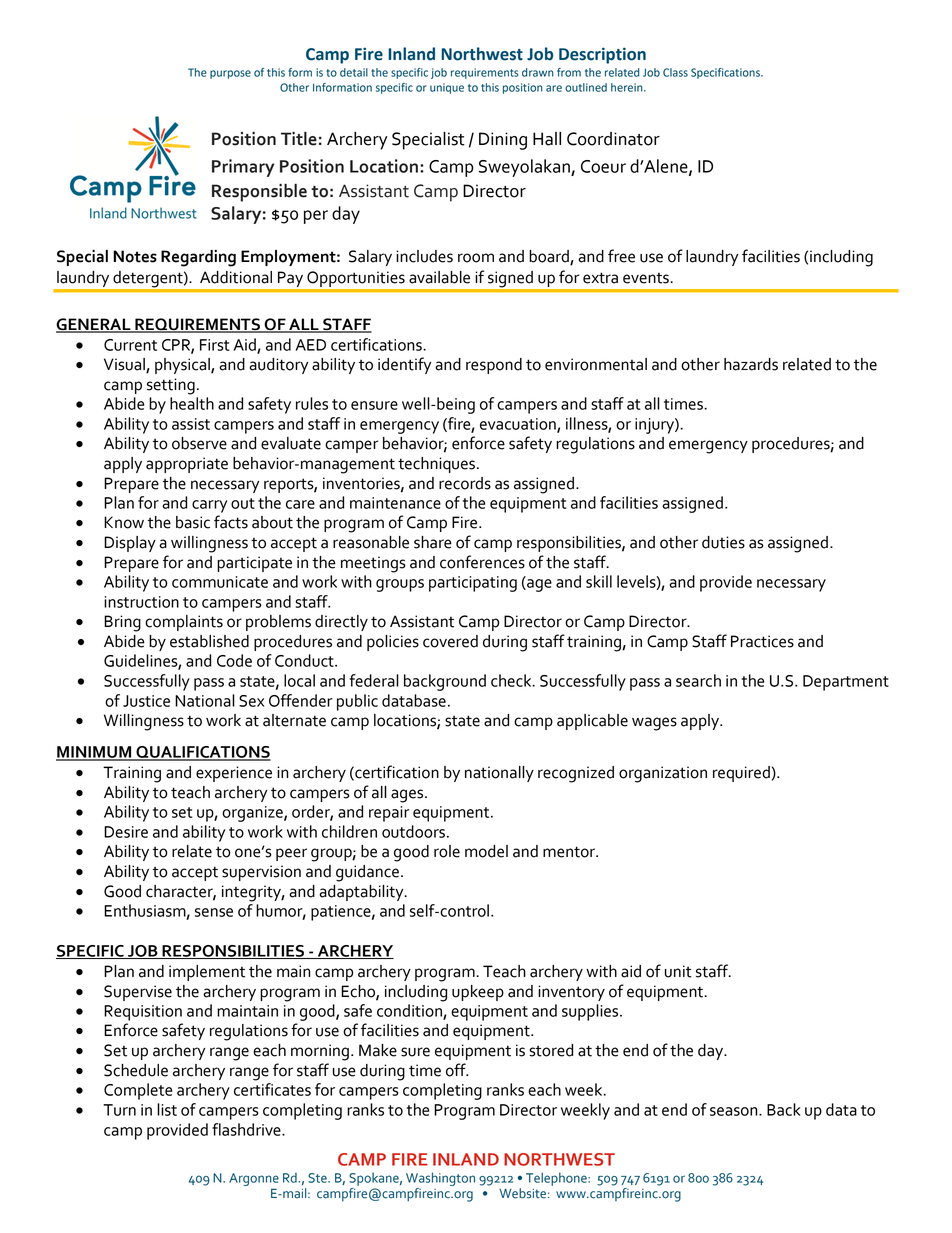 This screenshot has height=1233, width=952. What do you see at coordinates (214, 912) in the screenshot?
I see `sense` at bounding box center [214, 912].
